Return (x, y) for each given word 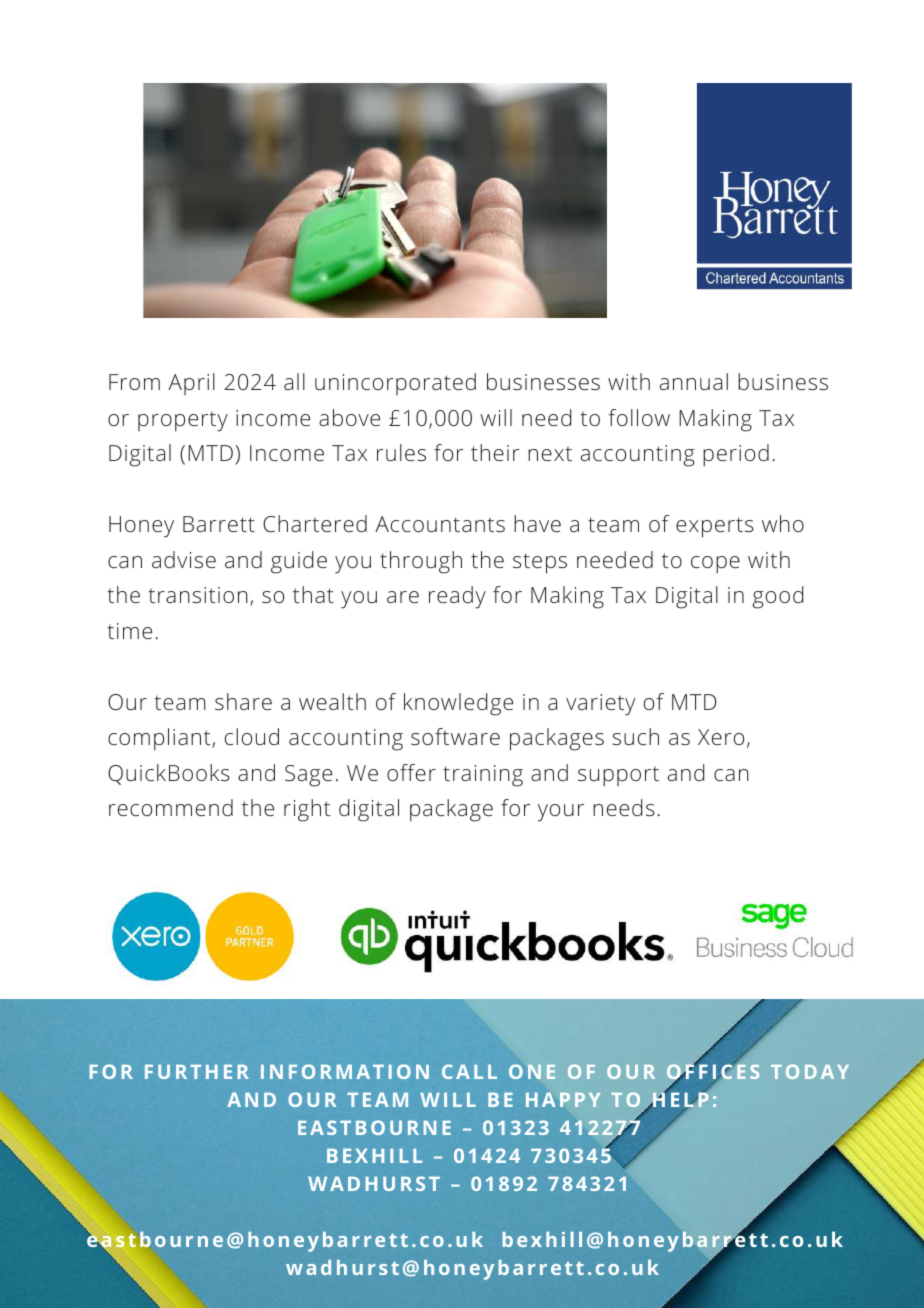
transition (198, 595)
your (561, 813)
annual (694, 381)
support (618, 776)
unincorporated (395, 384)
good (778, 597)
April (191, 384)
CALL (469, 1071)
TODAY (810, 1071)
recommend (171, 807)
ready (457, 597)
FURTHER (197, 1072)
